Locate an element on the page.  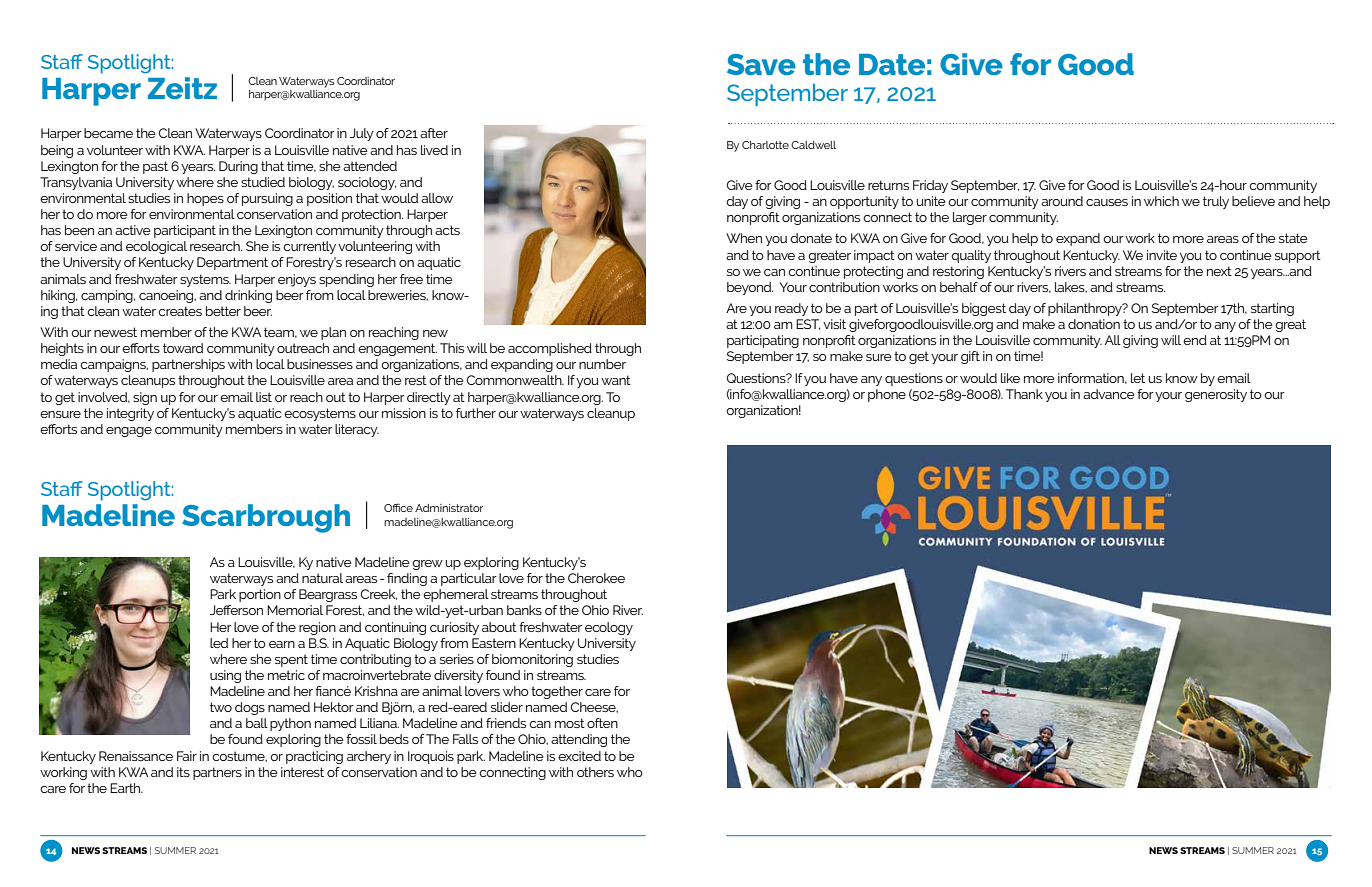
others is located at coordinates (595, 772).
